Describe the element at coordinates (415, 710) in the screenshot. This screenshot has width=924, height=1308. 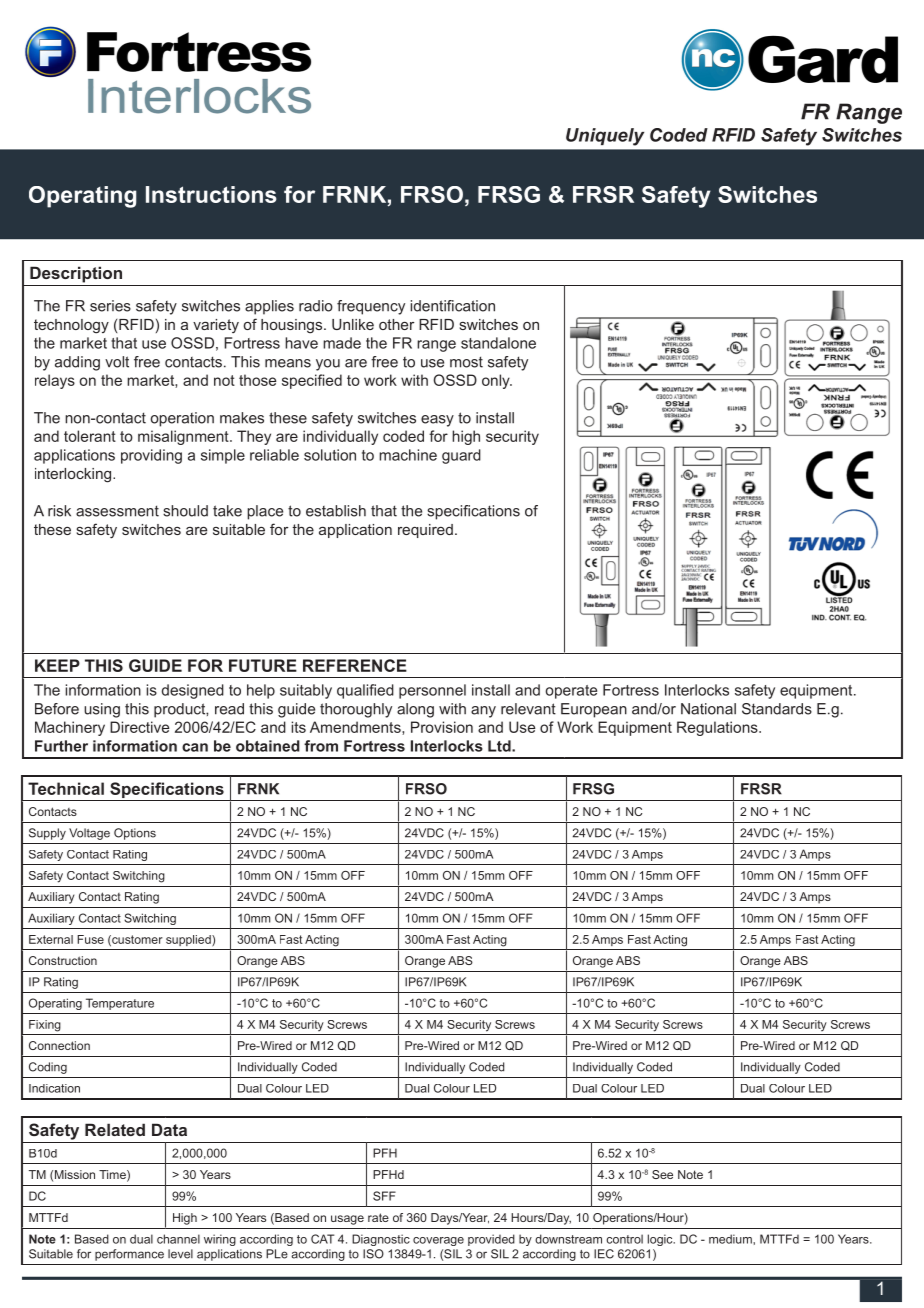
I see `along` at that location.
